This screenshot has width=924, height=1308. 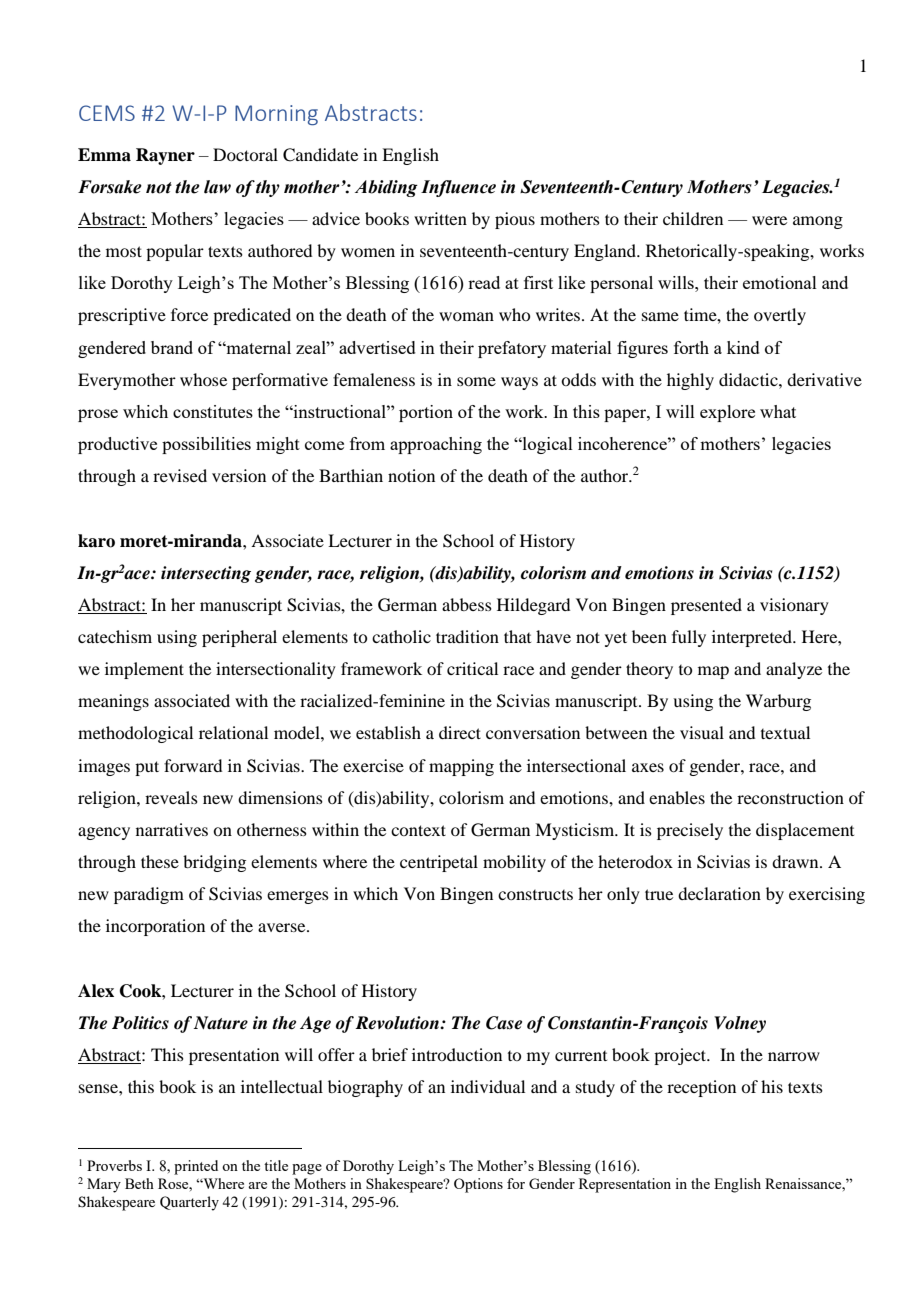 What do you see at coordinates (719, 893) in the screenshot?
I see `declaration` at bounding box center [719, 893].
